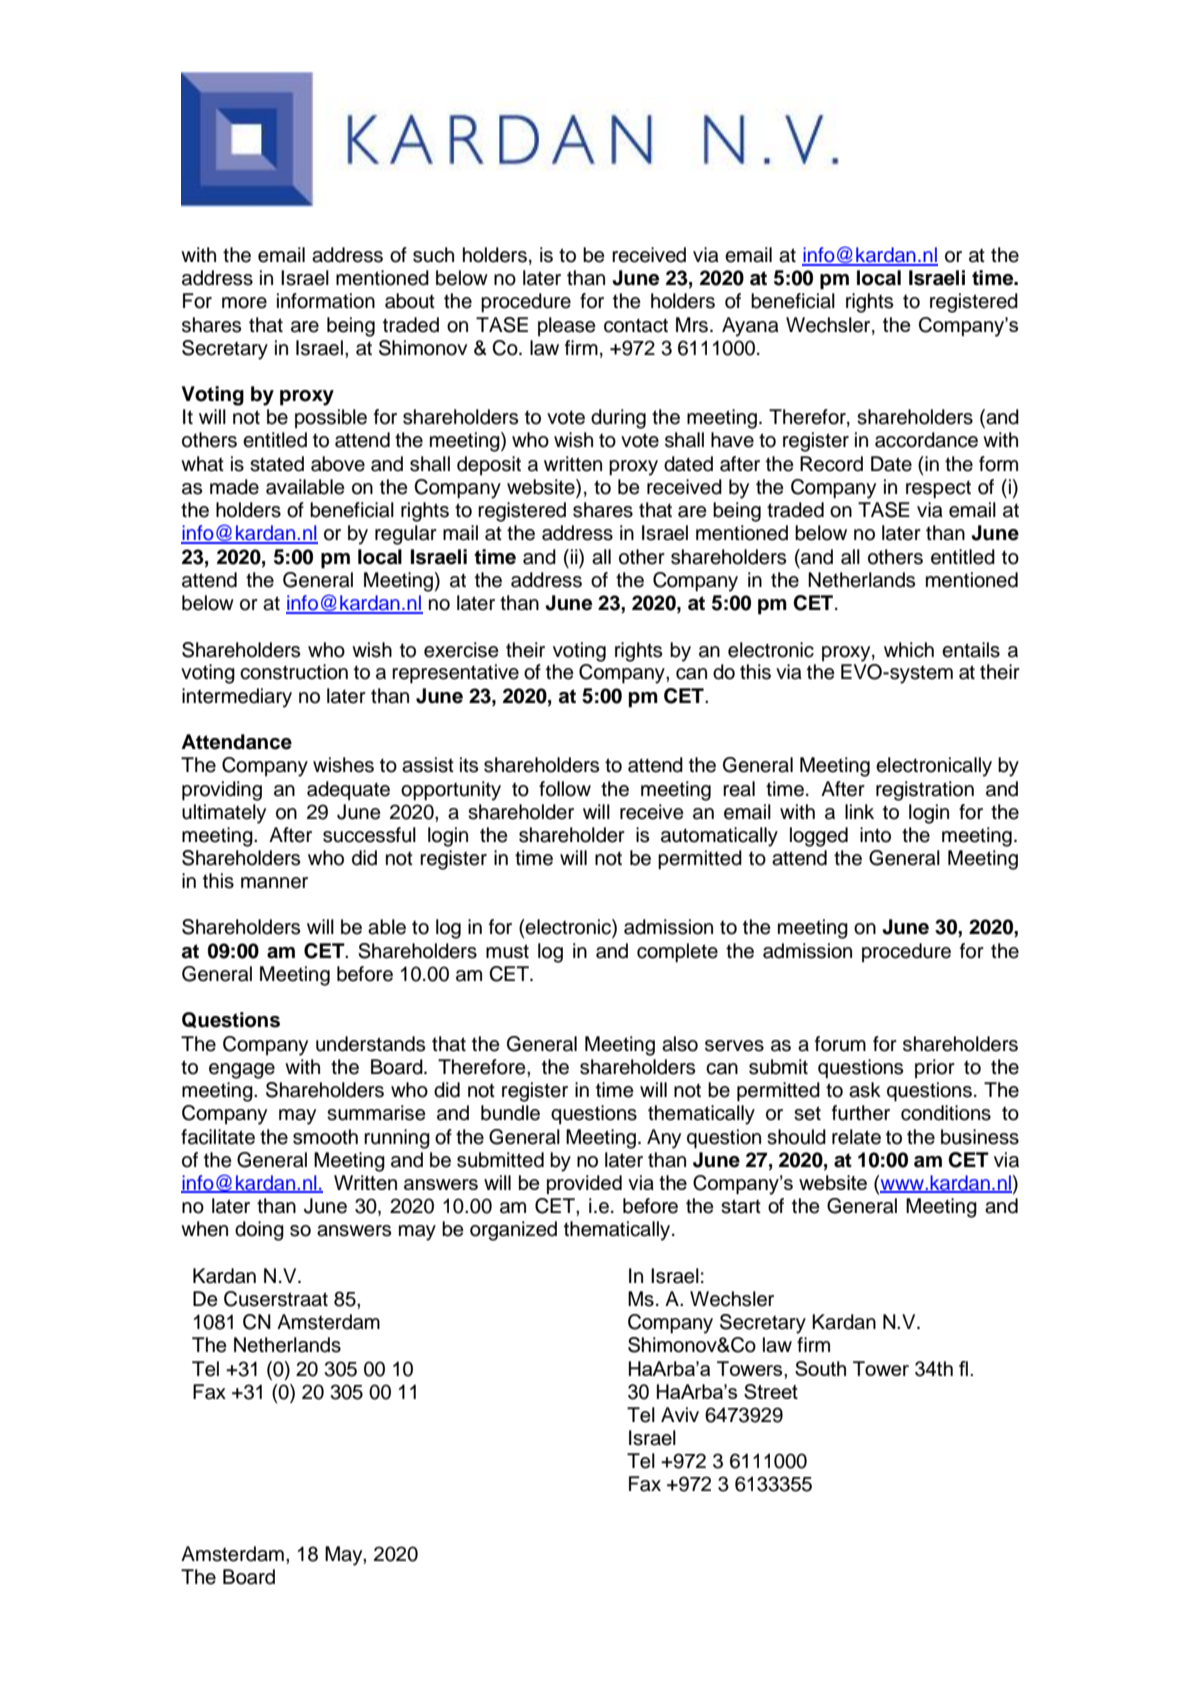  I want to click on Ayana, so click(750, 327).
